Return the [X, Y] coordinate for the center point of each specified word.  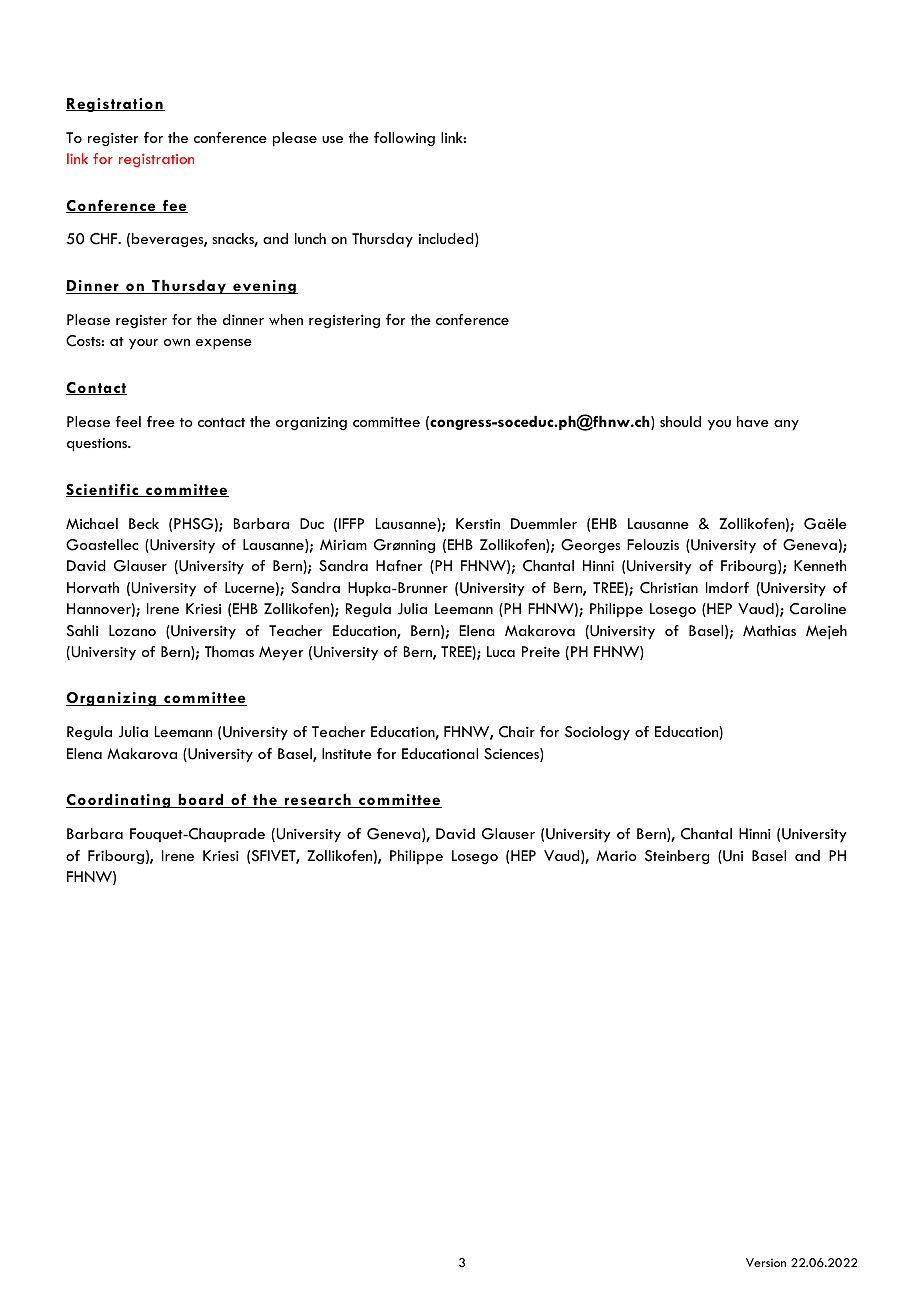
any [786, 425]
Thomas [229, 651]
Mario [616, 855]
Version [766, 1262]
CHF [105, 239]
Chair [517, 732]
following [404, 139]
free [161, 421]
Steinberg [677, 857]
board [201, 801]
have [753, 421]
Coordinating [119, 801]
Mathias [769, 630]
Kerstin [478, 523]
